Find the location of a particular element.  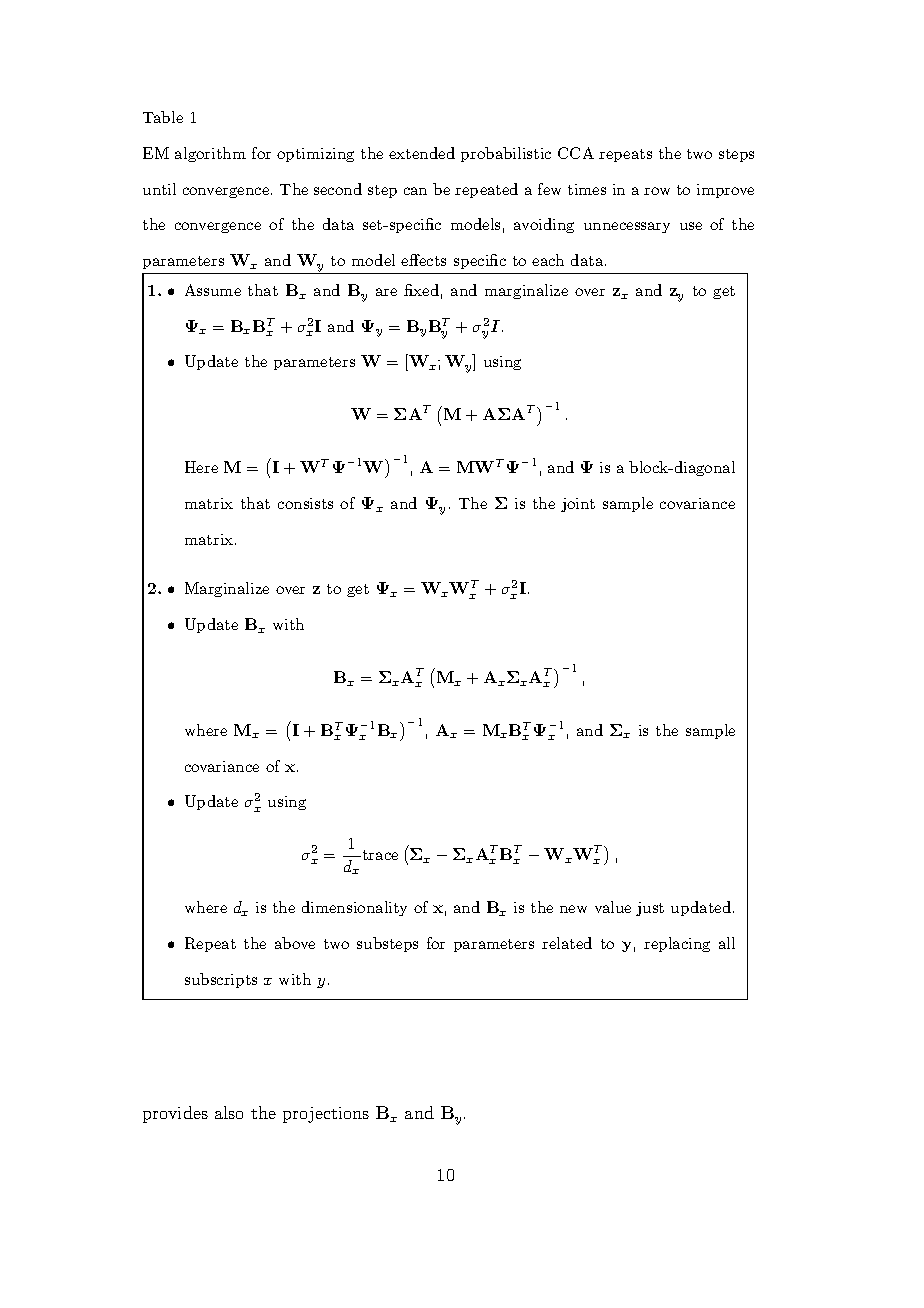

extended is located at coordinates (422, 153).
